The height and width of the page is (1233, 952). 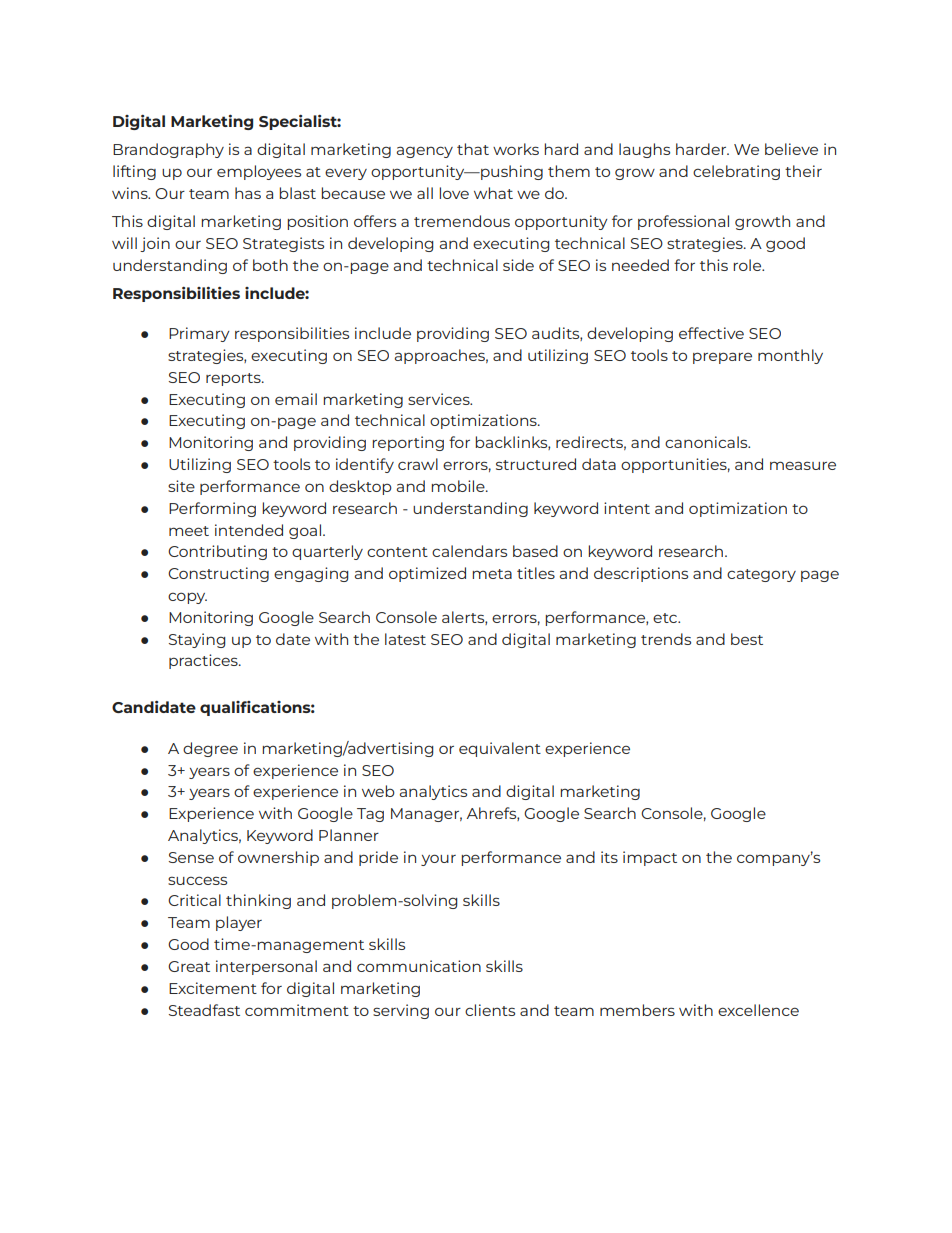 What do you see at coordinates (492, 574) in the page?
I see `meta` at bounding box center [492, 574].
